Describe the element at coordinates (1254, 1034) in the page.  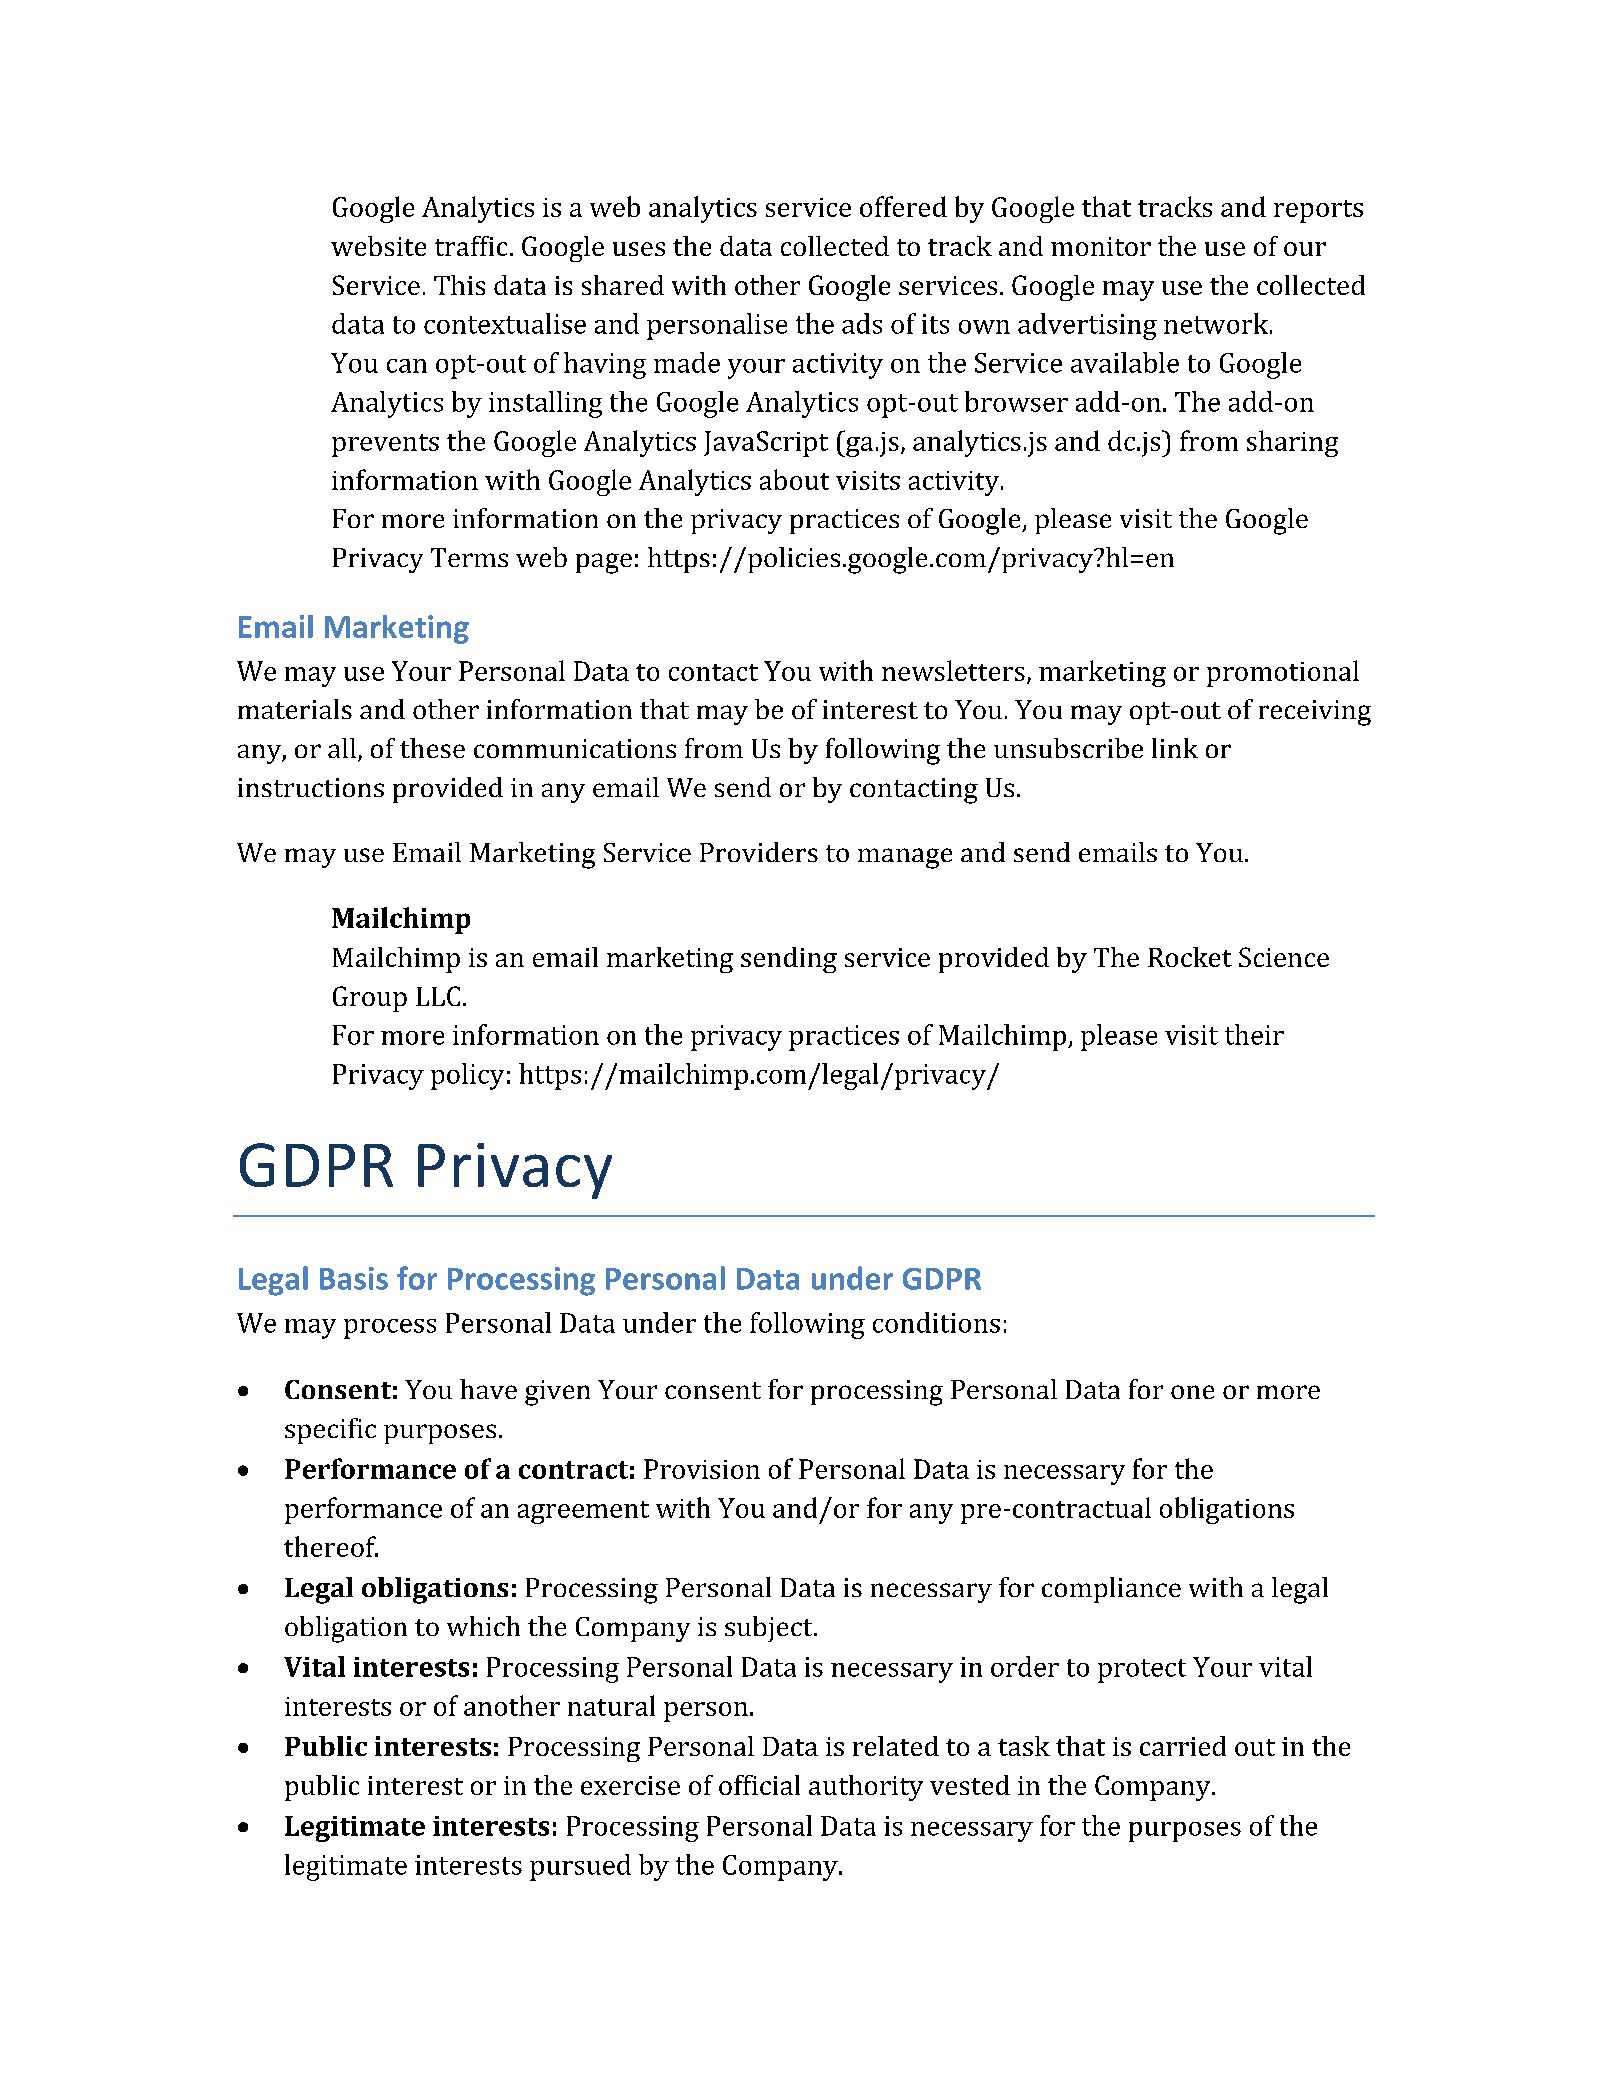
I see `their` at that location.
